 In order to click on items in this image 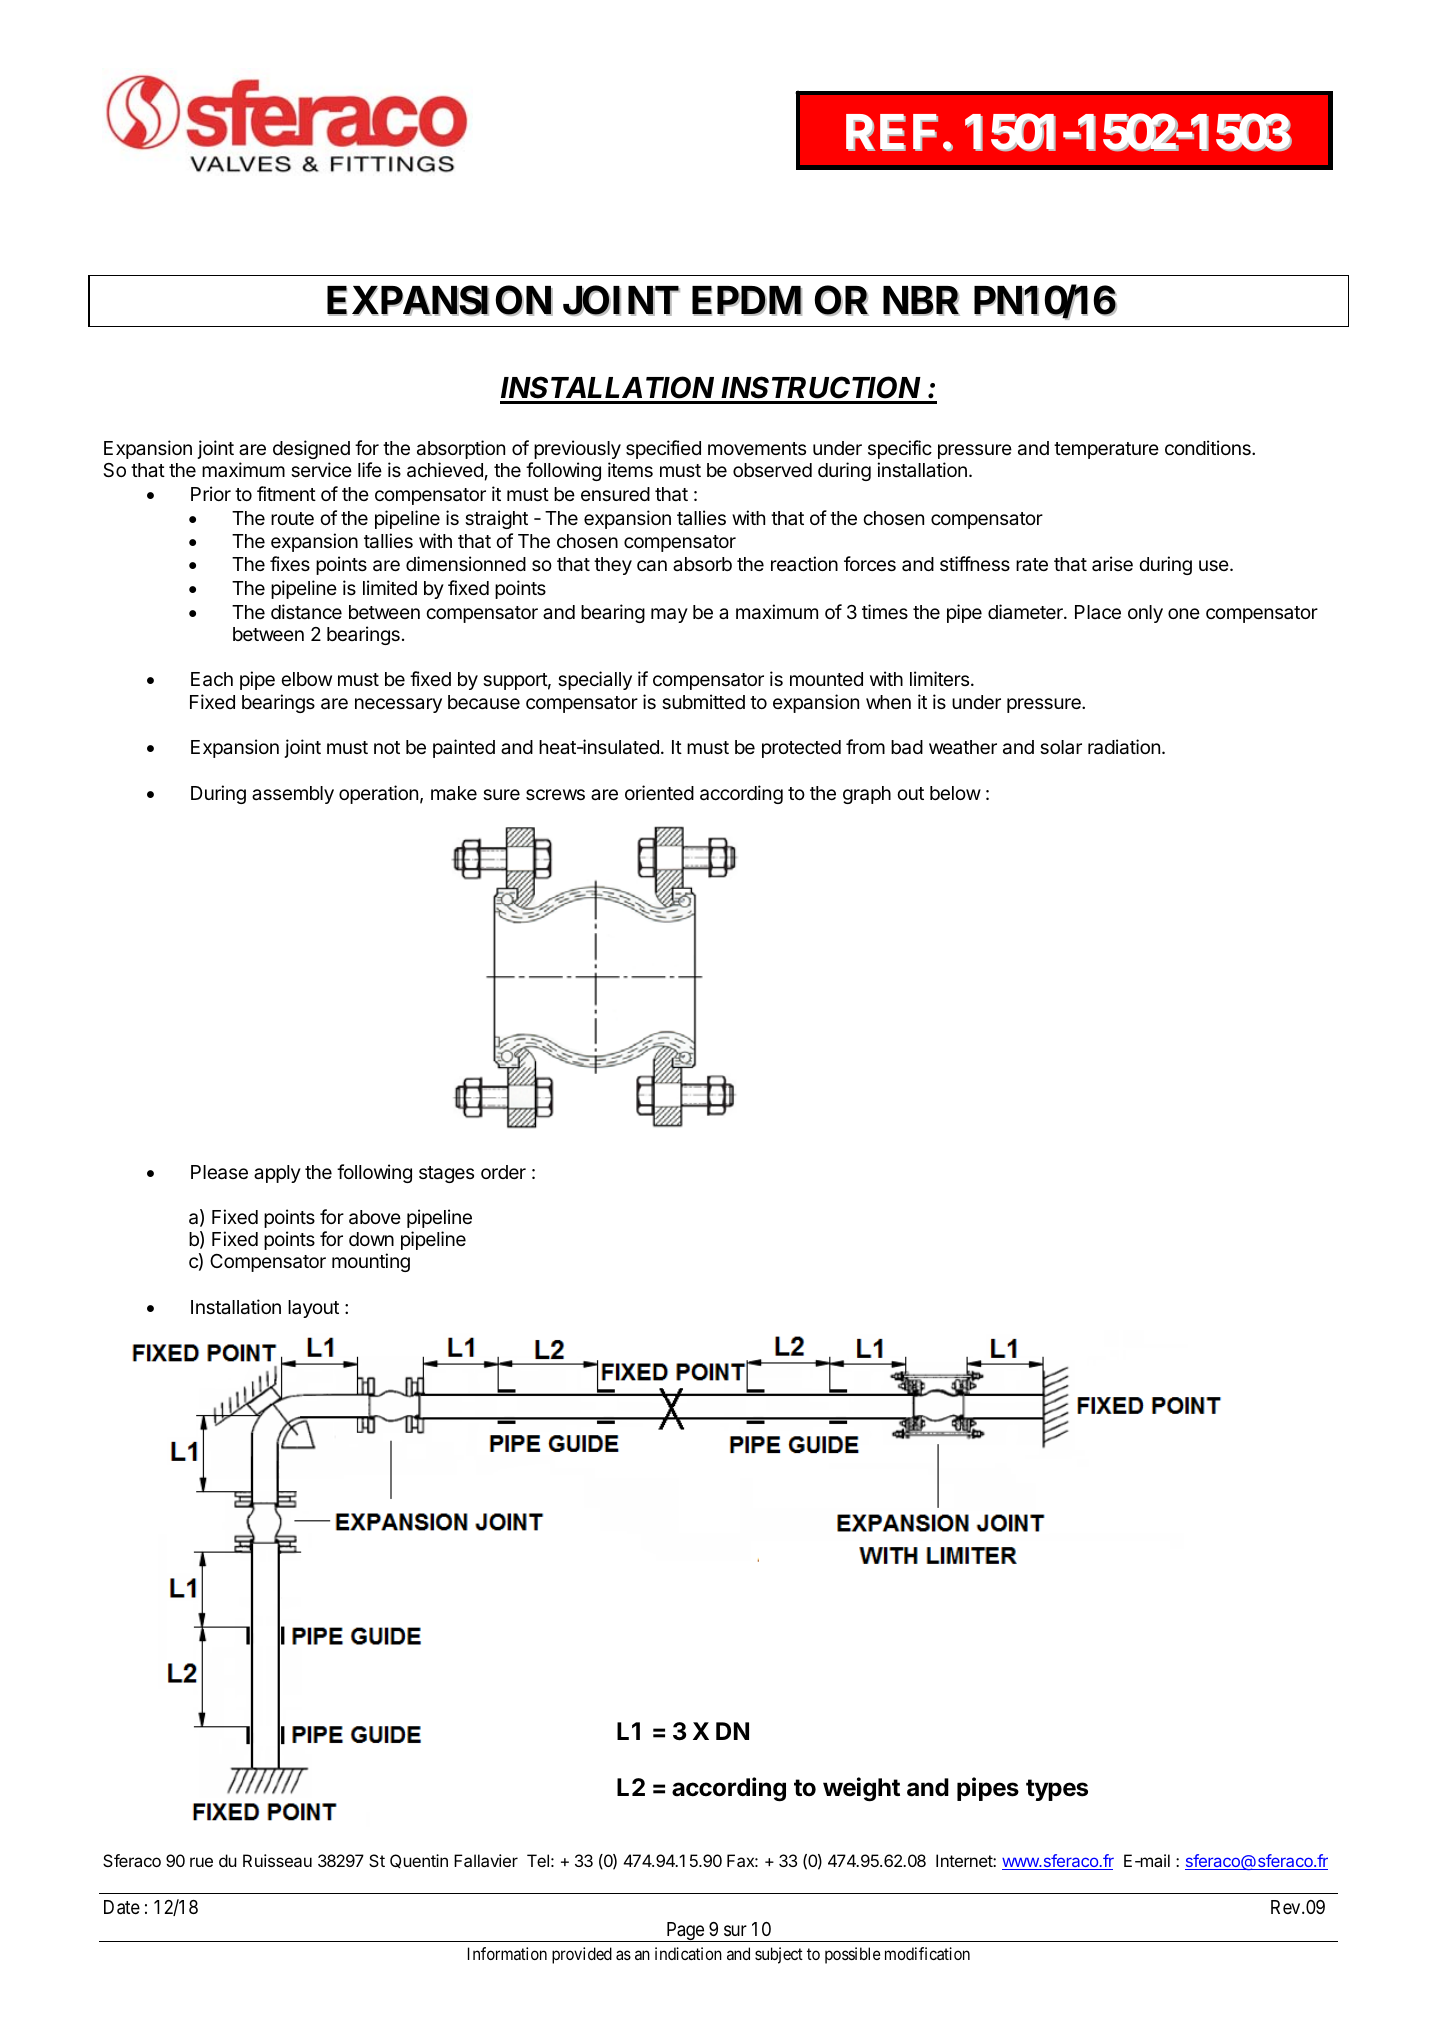, I will do `click(630, 469)`.
